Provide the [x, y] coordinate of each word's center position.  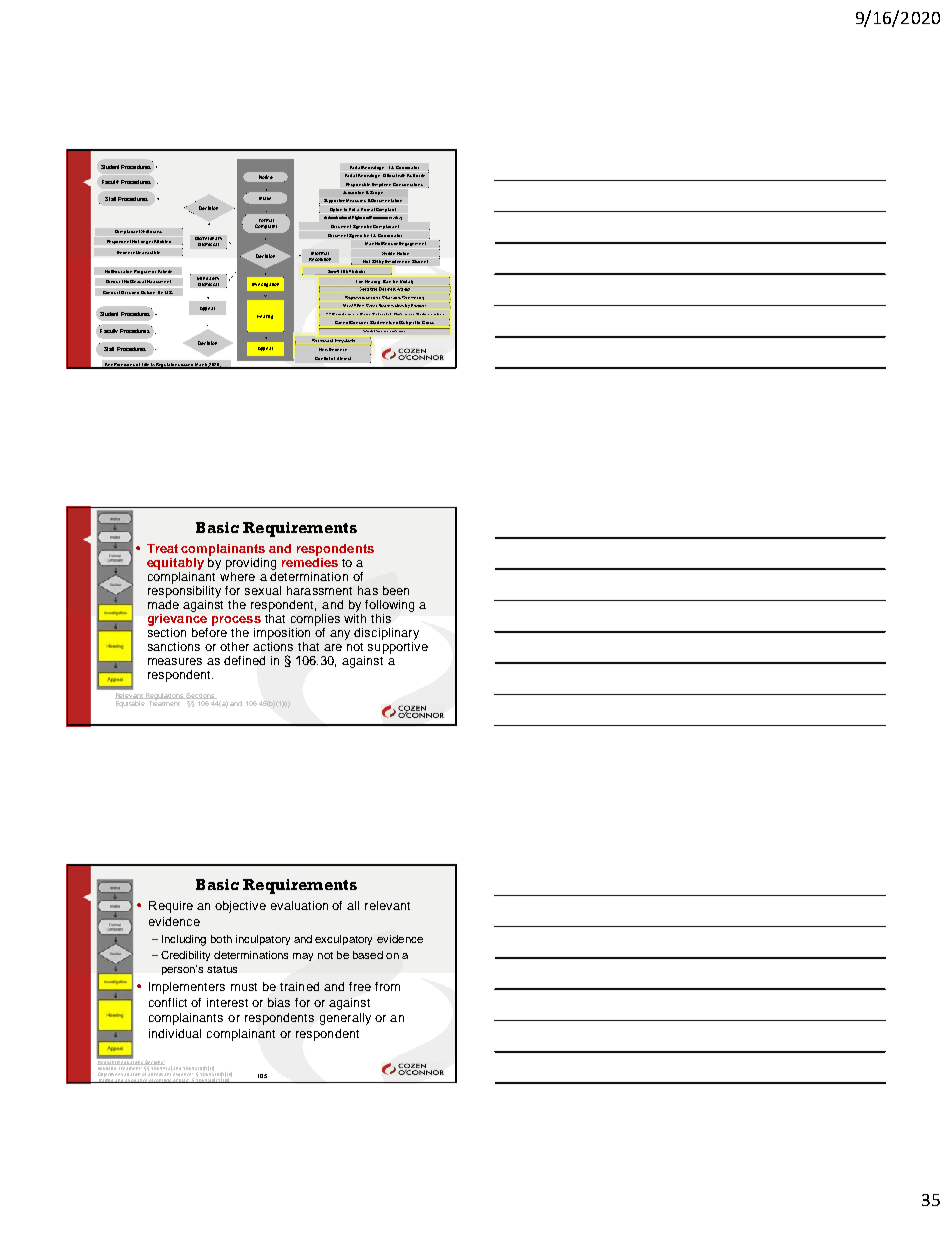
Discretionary [208, 240]
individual [175, 1033]
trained [299, 986]
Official [390, 175]
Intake [265, 198]
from [387, 986]
